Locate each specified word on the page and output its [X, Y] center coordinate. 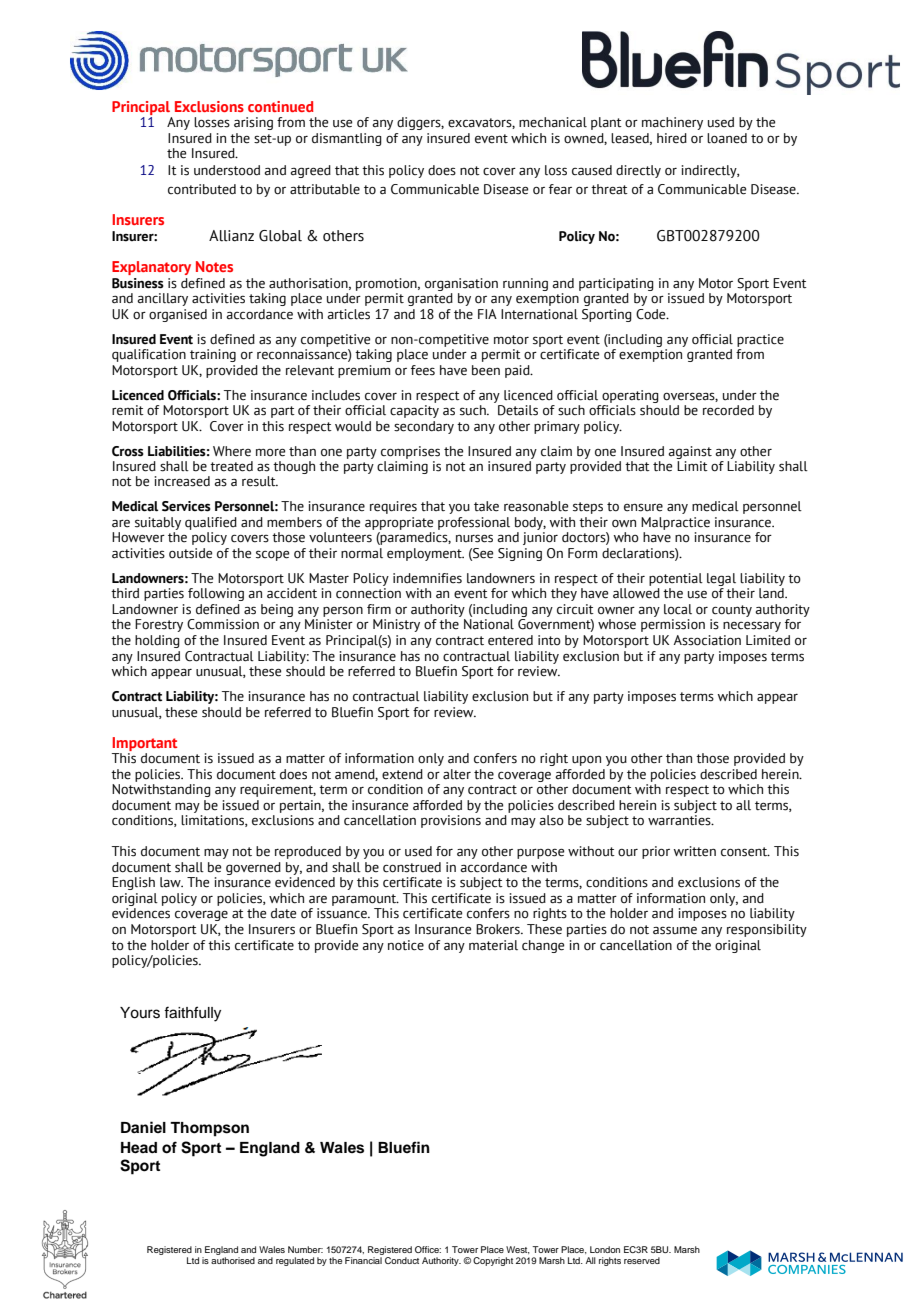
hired [672, 138]
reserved [642, 1260]
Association [707, 640]
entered [510, 640]
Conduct [402, 1260]
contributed [202, 189]
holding [157, 641]
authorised [233, 1260]
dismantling [347, 139]
